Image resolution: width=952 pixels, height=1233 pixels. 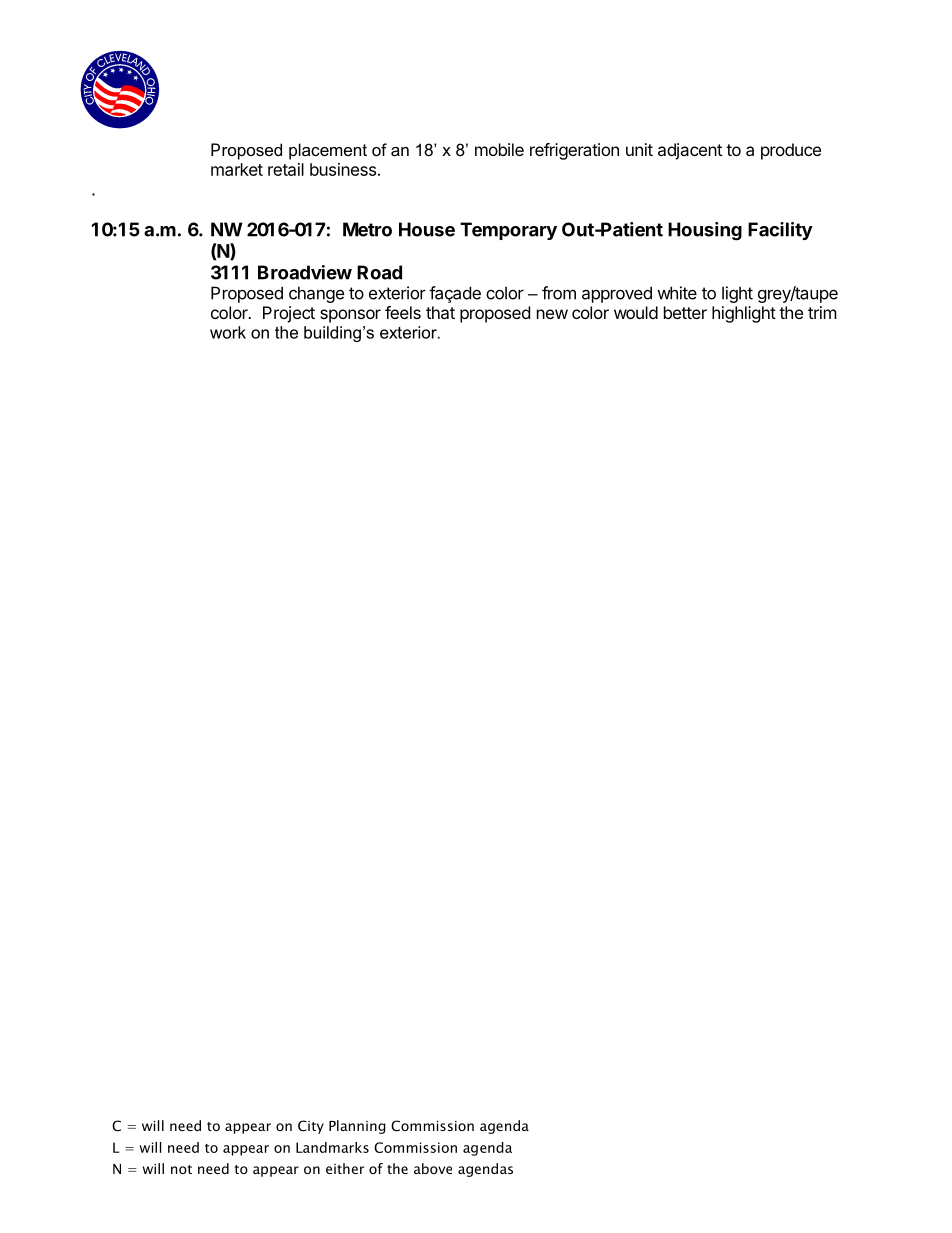 I want to click on not, so click(x=181, y=1169).
